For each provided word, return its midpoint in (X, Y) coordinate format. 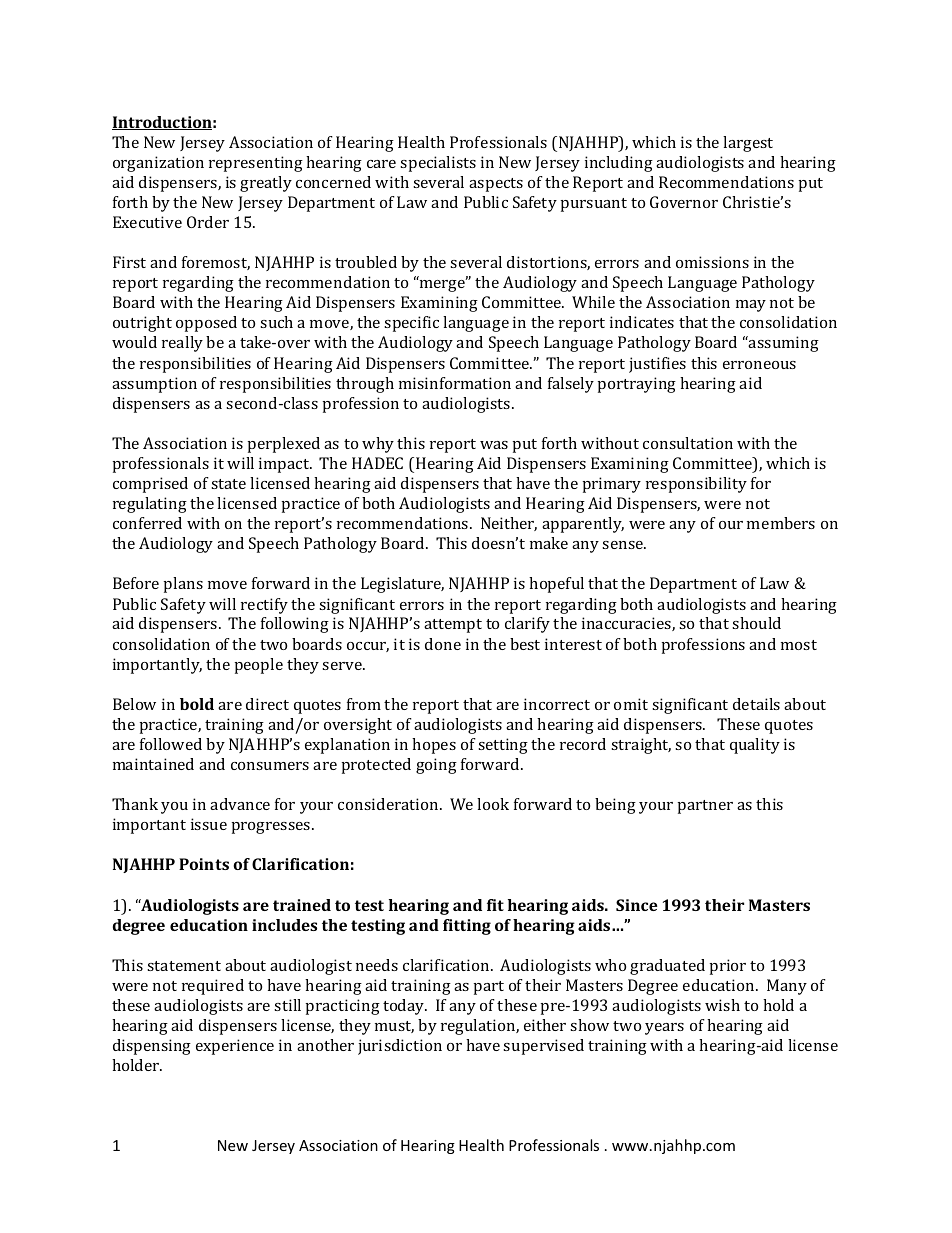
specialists (438, 164)
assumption (154, 385)
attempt (453, 626)
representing (256, 164)
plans (183, 585)
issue (209, 824)
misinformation (455, 383)
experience (235, 1047)
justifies (657, 365)
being (615, 806)
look (493, 804)
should (756, 623)
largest (748, 144)
